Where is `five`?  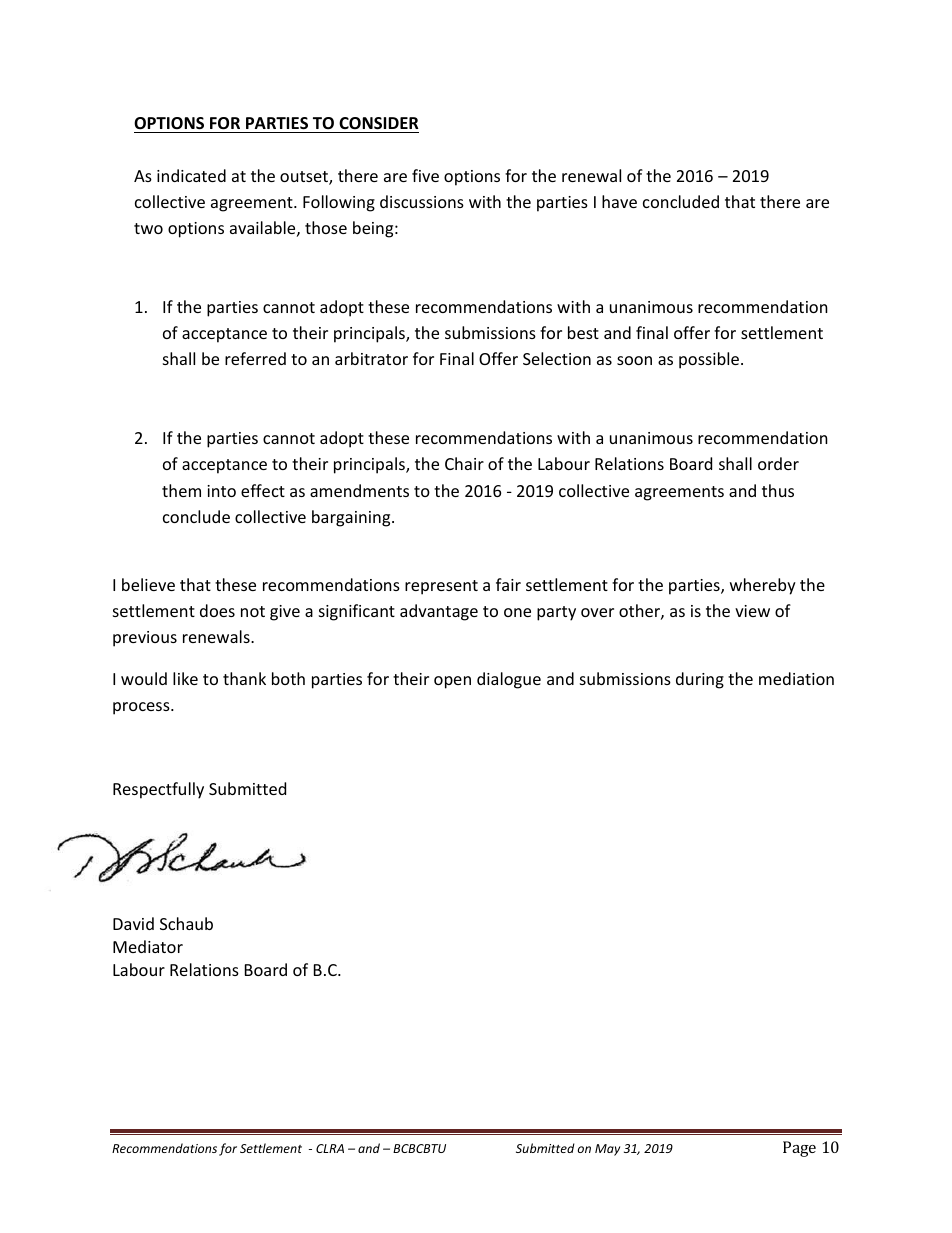
five is located at coordinates (425, 175).
